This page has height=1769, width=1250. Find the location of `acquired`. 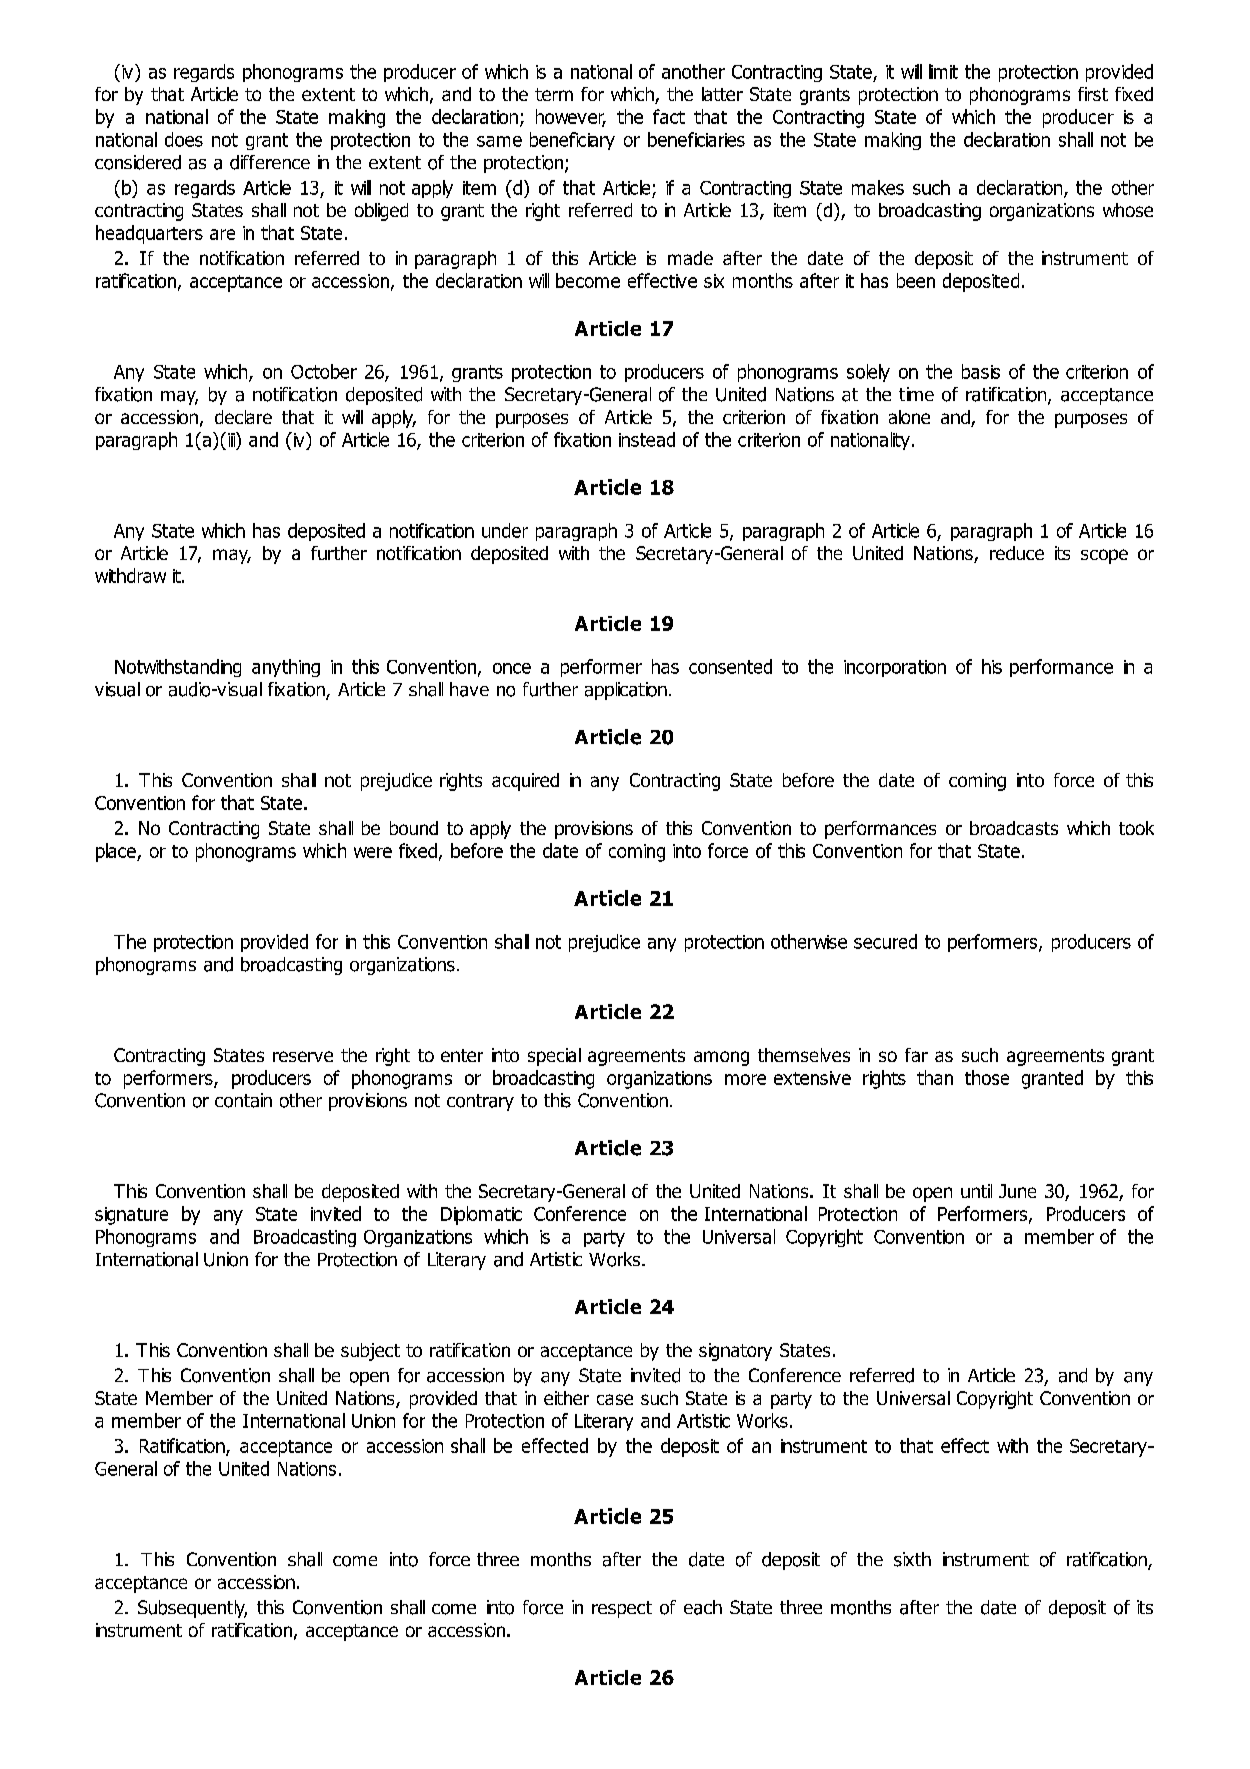

acquired is located at coordinates (525, 782).
